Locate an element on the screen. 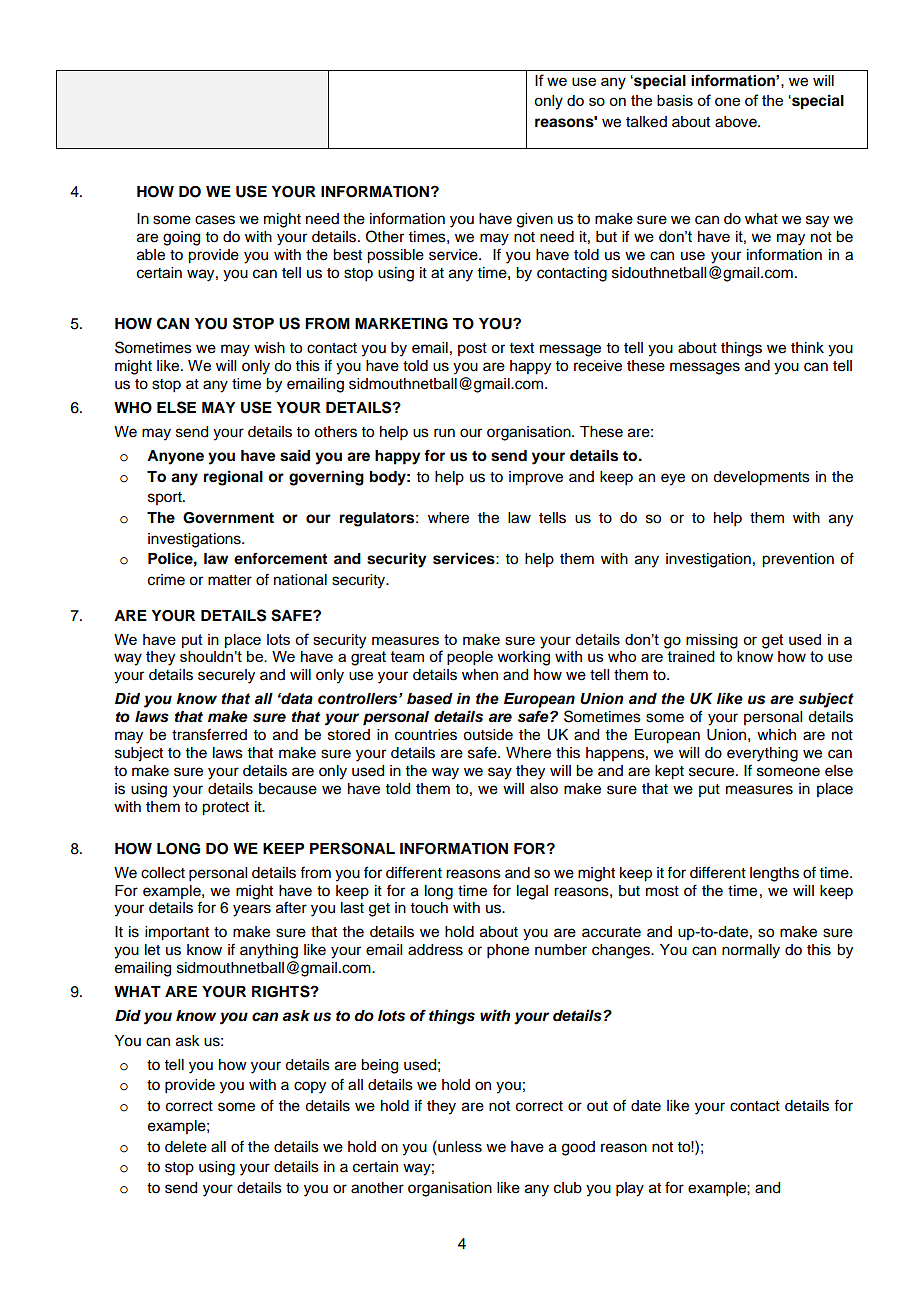 The height and width of the screenshot is (1308, 924). regional is located at coordinates (233, 478).
